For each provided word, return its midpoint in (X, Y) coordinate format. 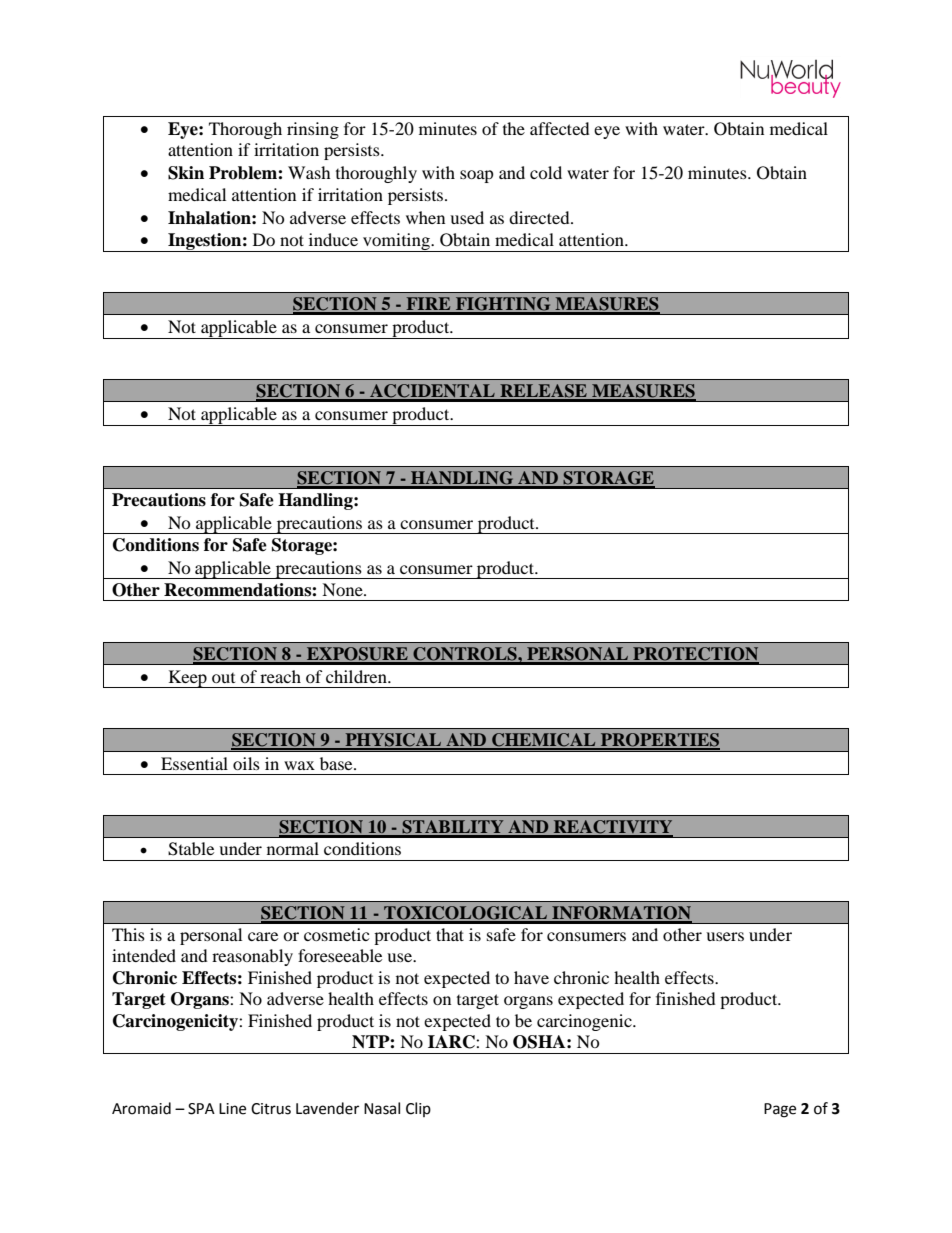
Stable (191, 849)
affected (560, 128)
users (725, 936)
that (450, 934)
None (343, 589)
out (223, 678)
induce (333, 239)
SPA (201, 1109)
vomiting (396, 242)
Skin (186, 173)
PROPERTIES (659, 741)
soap (477, 176)
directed (540, 217)
